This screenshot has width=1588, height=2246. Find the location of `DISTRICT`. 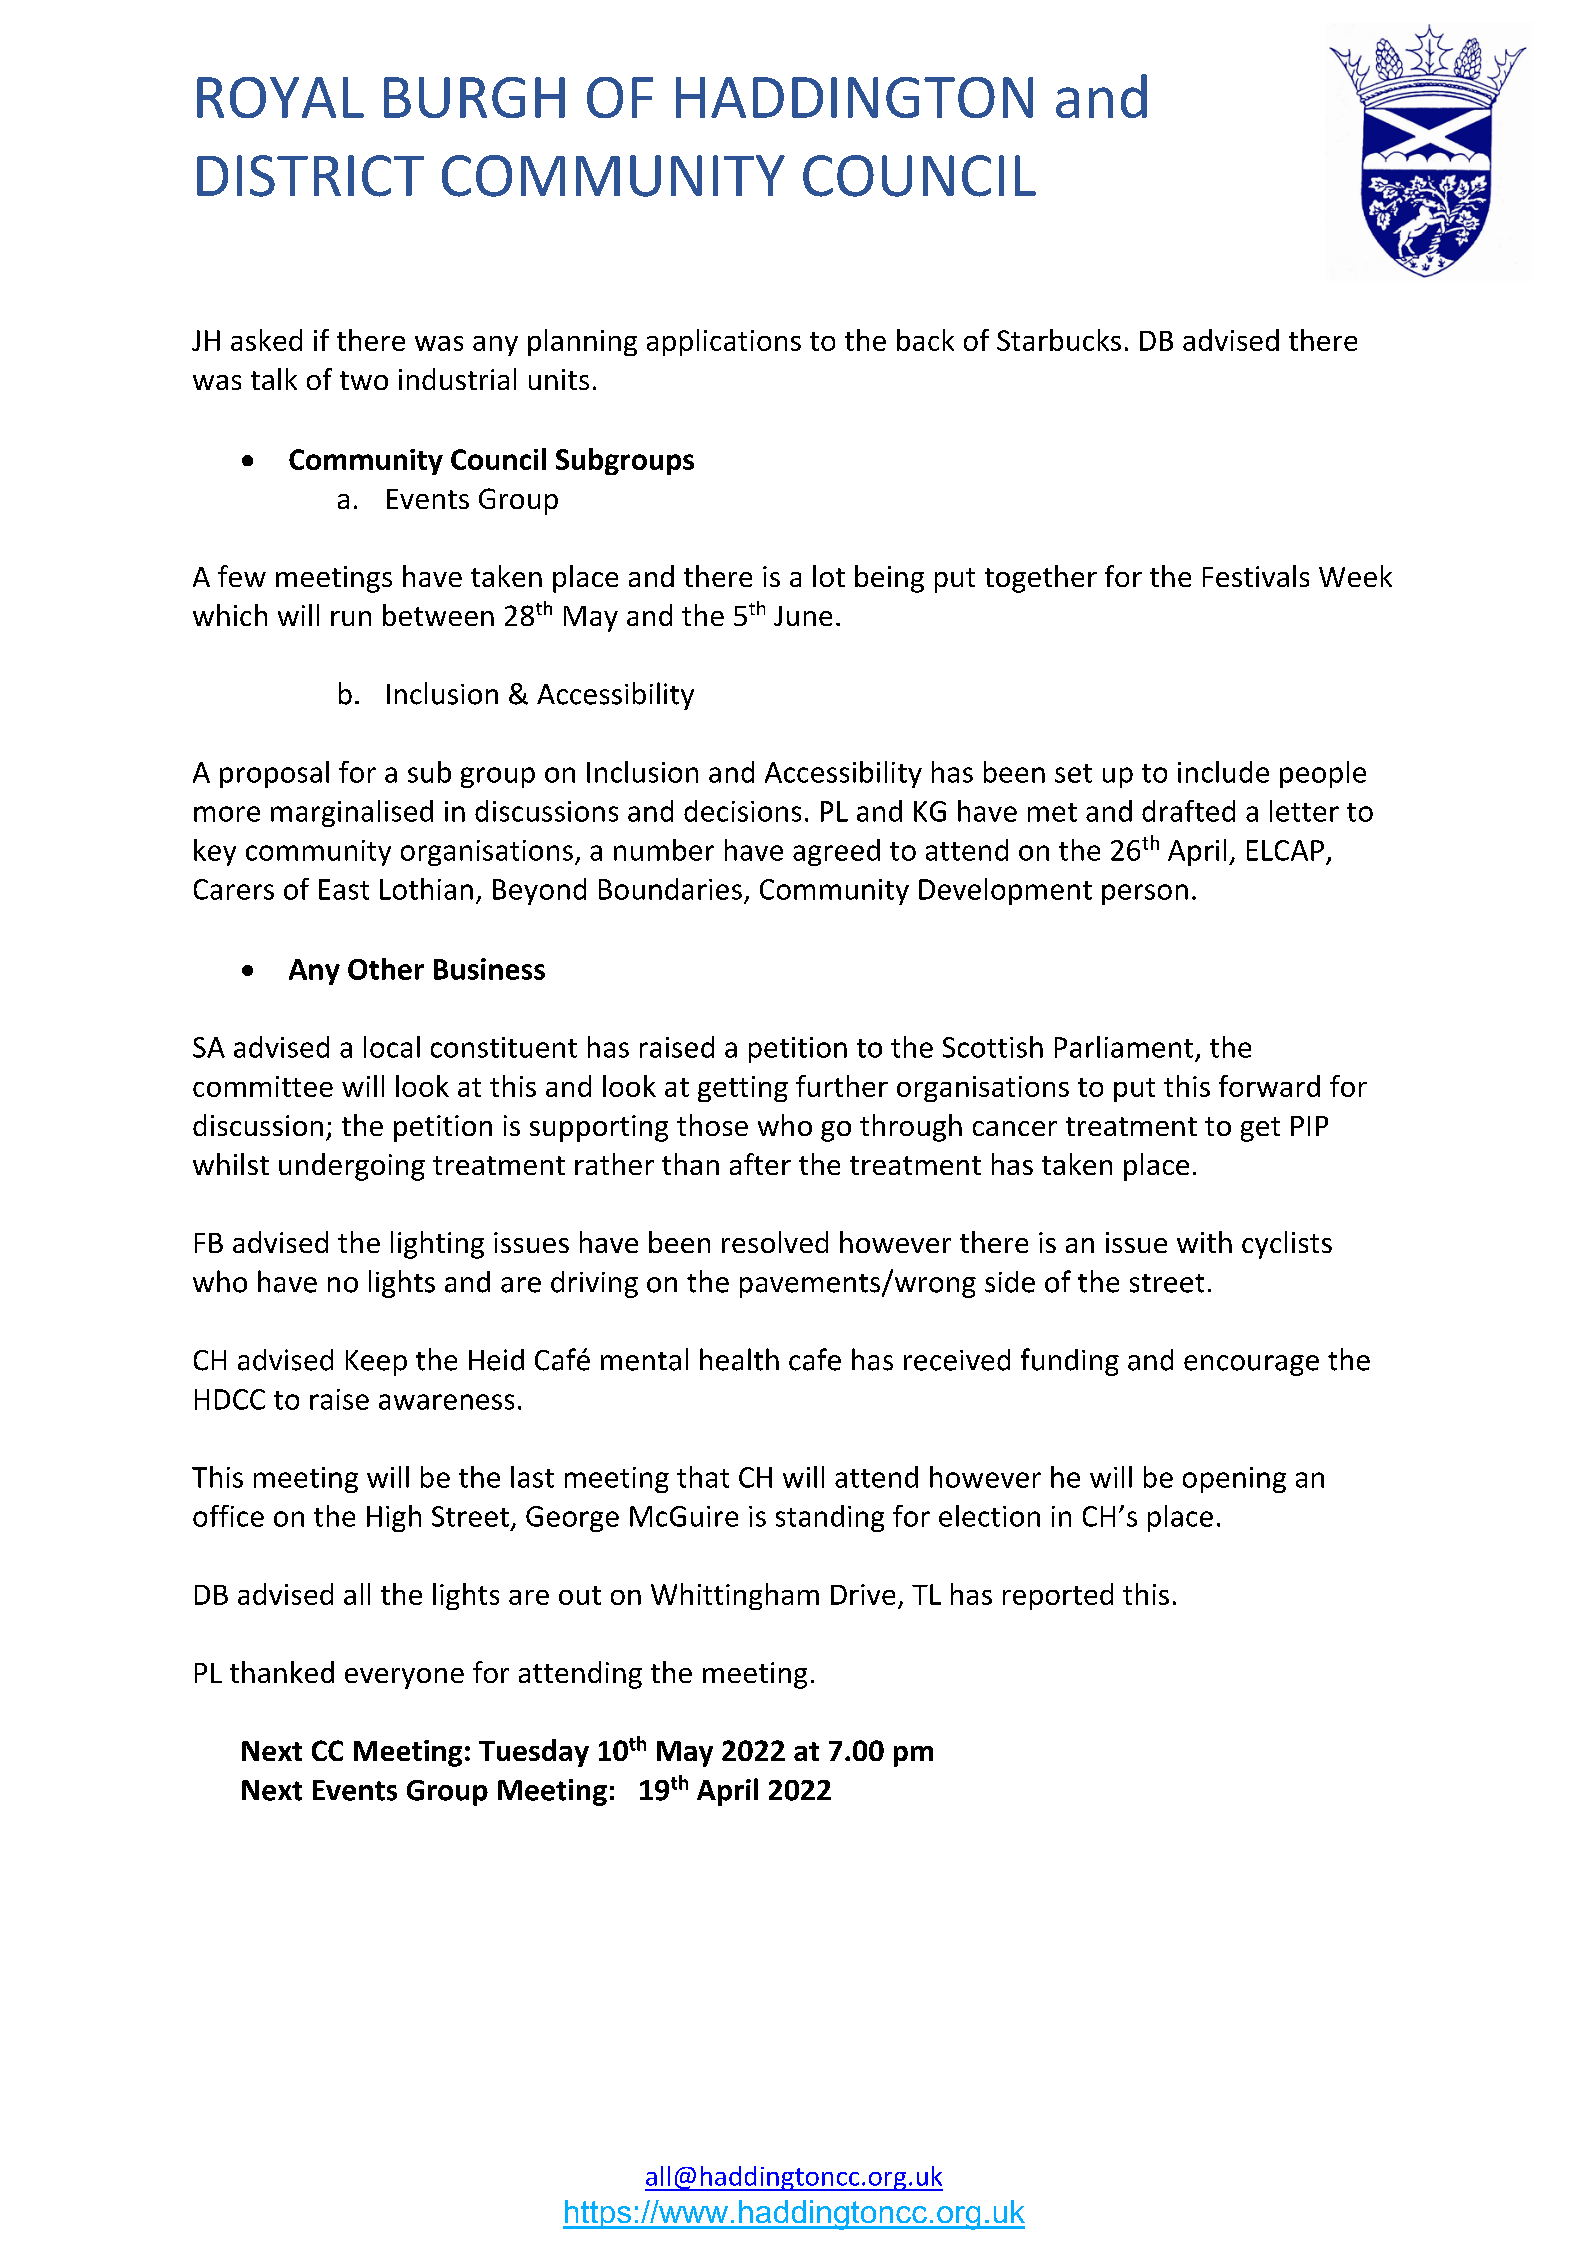

DISTRICT is located at coordinates (310, 176).
